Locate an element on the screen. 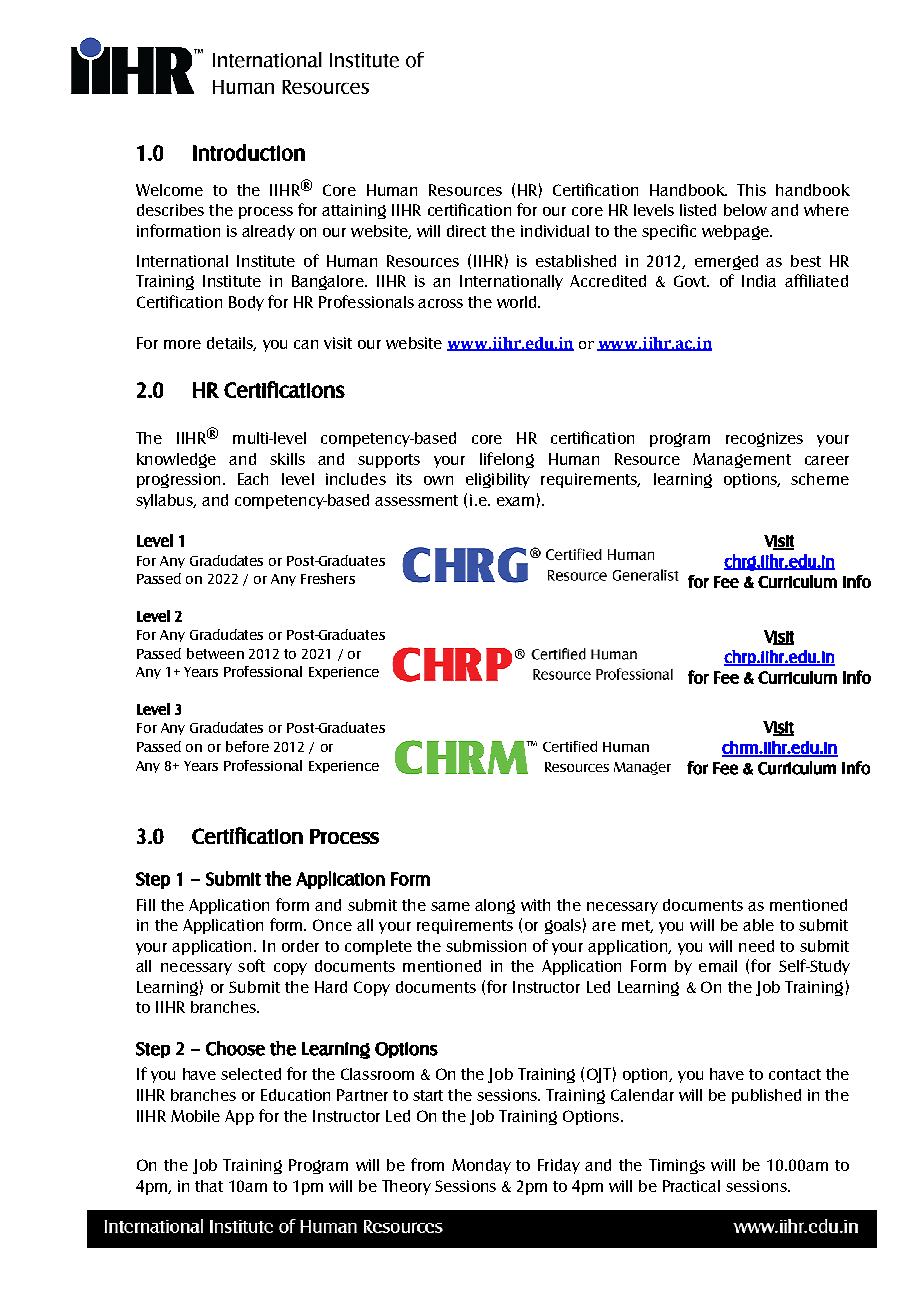  direct is located at coordinates (466, 231).
